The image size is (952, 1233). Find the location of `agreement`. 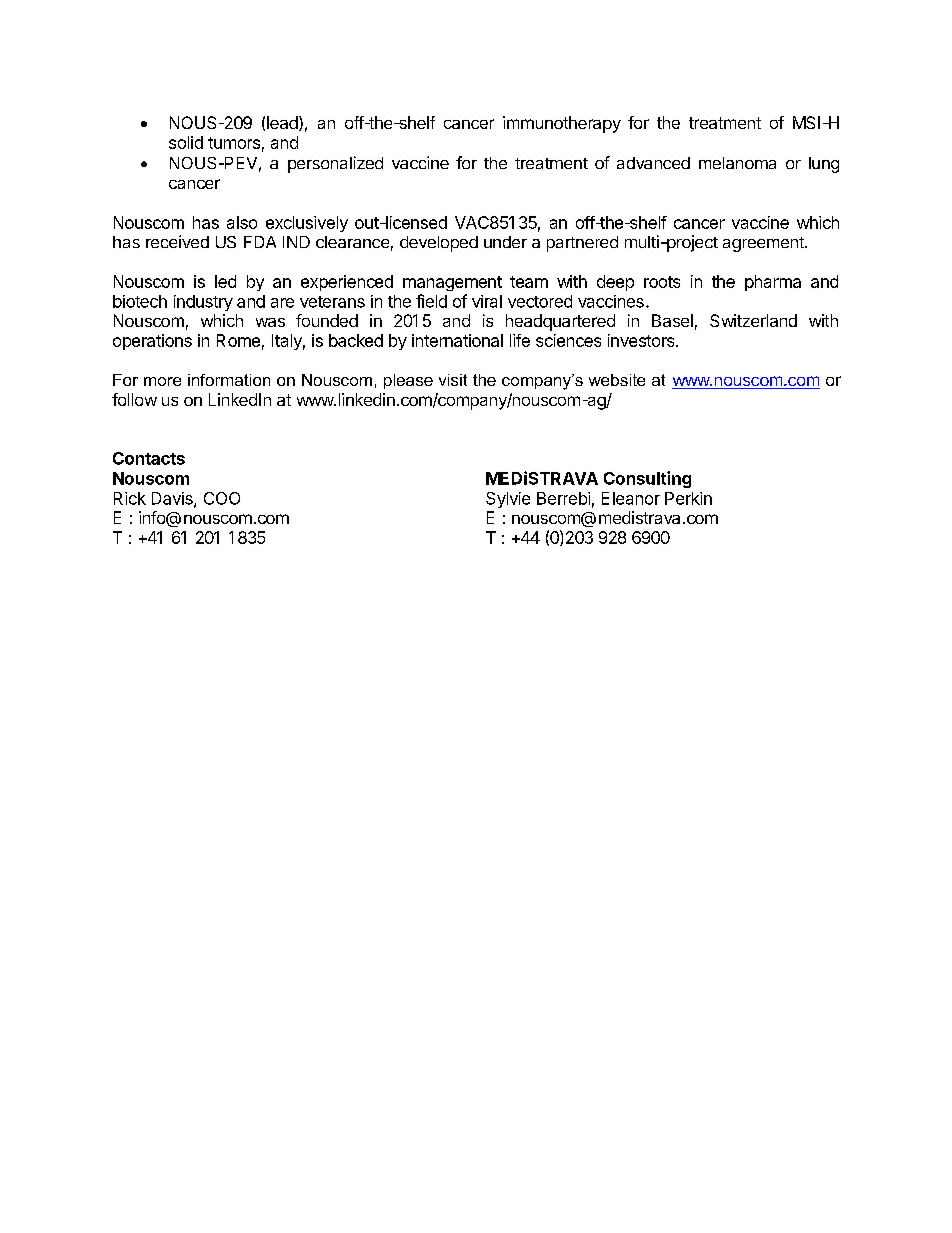

agreement is located at coordinates (764, 244).
